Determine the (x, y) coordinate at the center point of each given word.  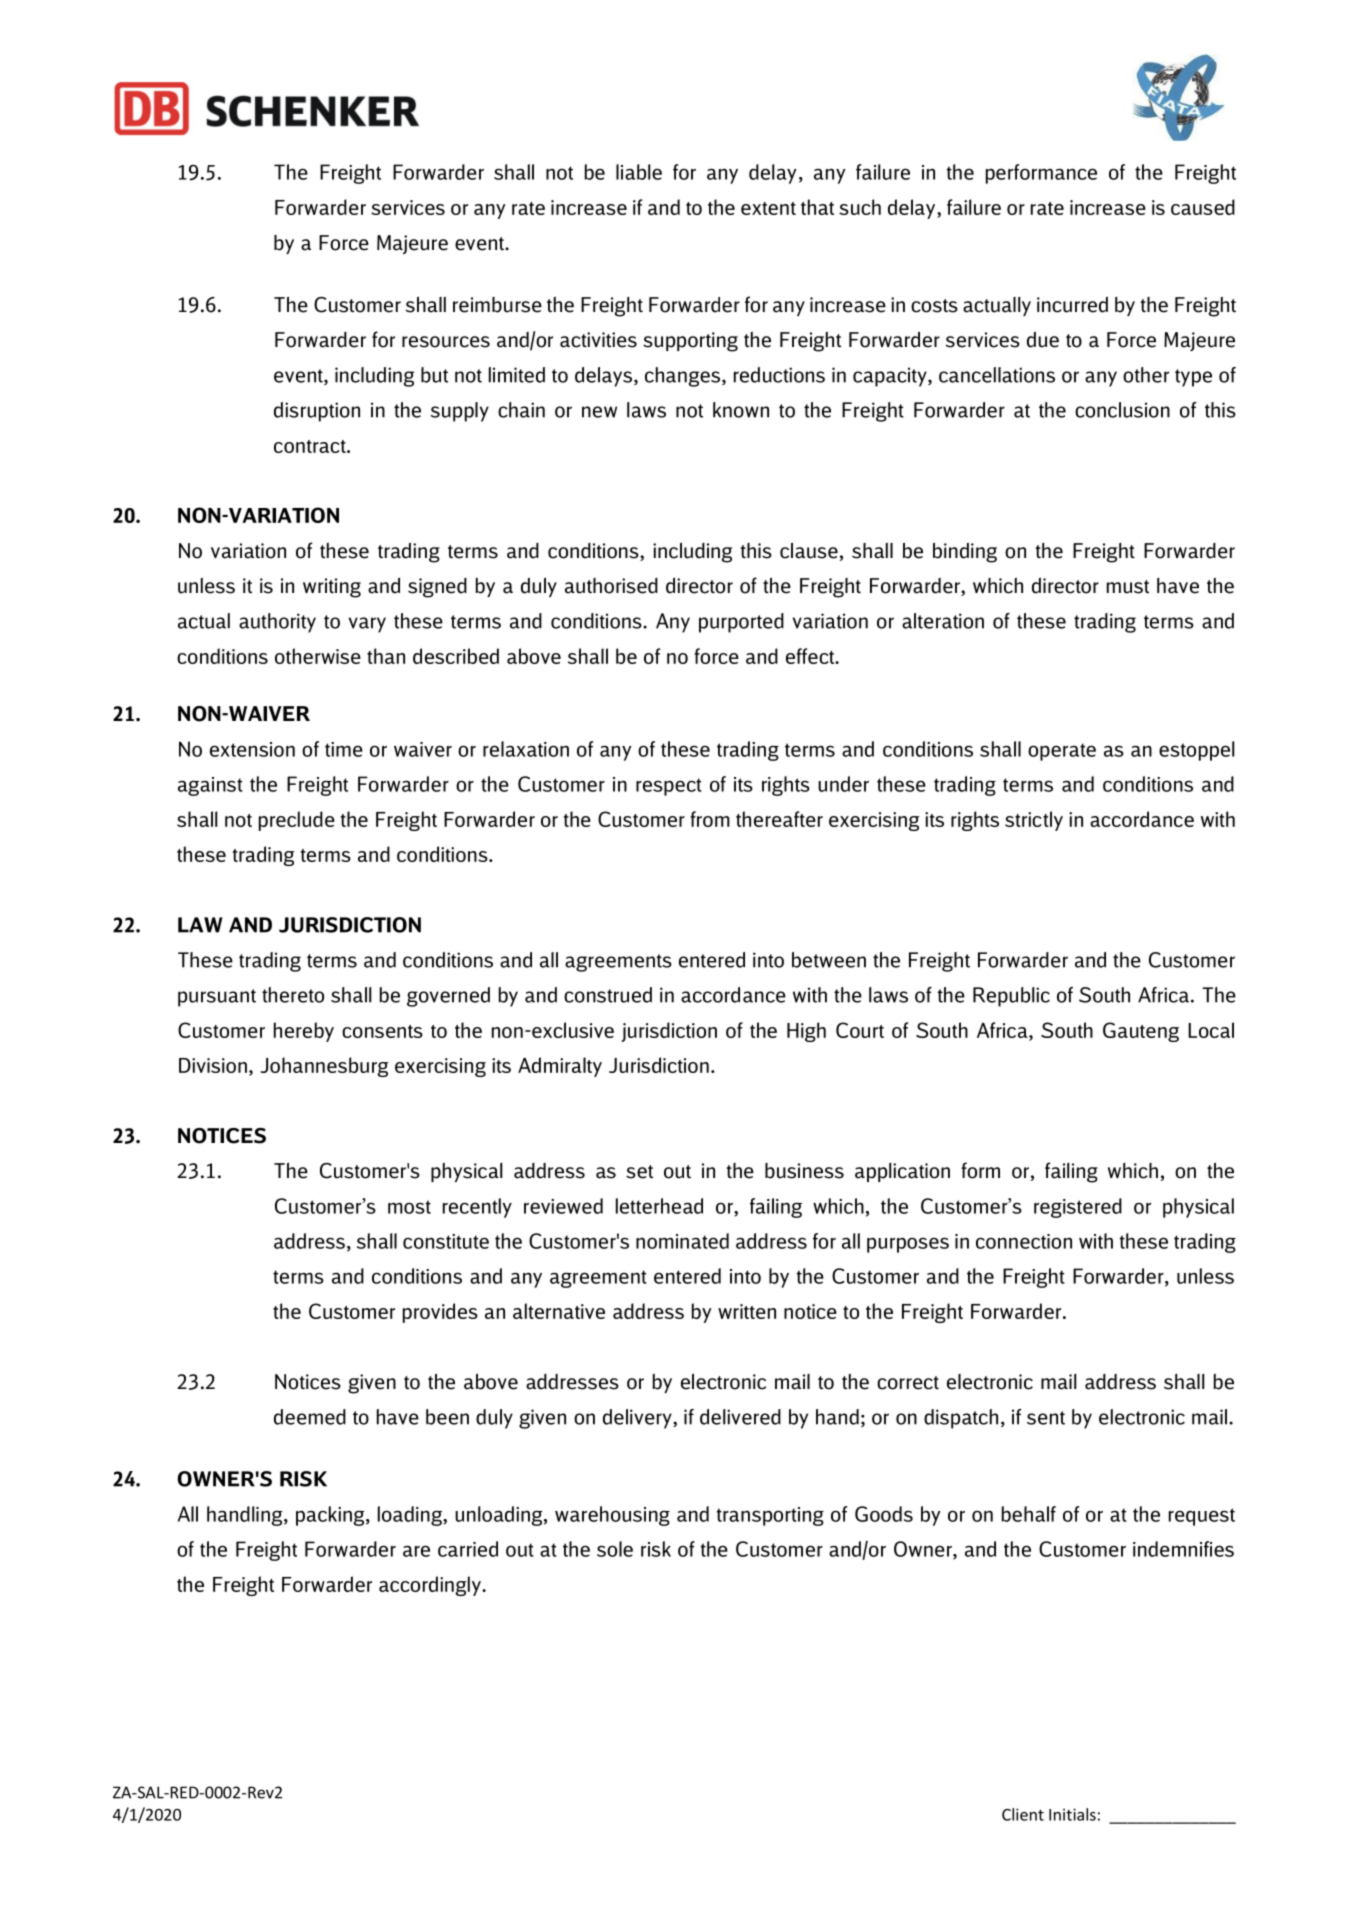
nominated (682, 1241)
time (344, 749)
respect (669, 787)
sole (615, 1549)
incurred (1072, 304)
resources (446, 342)
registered (1078, 1208)
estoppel (1196, 751)
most (409, 1207)
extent (768, 208)
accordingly (431, 1586)
